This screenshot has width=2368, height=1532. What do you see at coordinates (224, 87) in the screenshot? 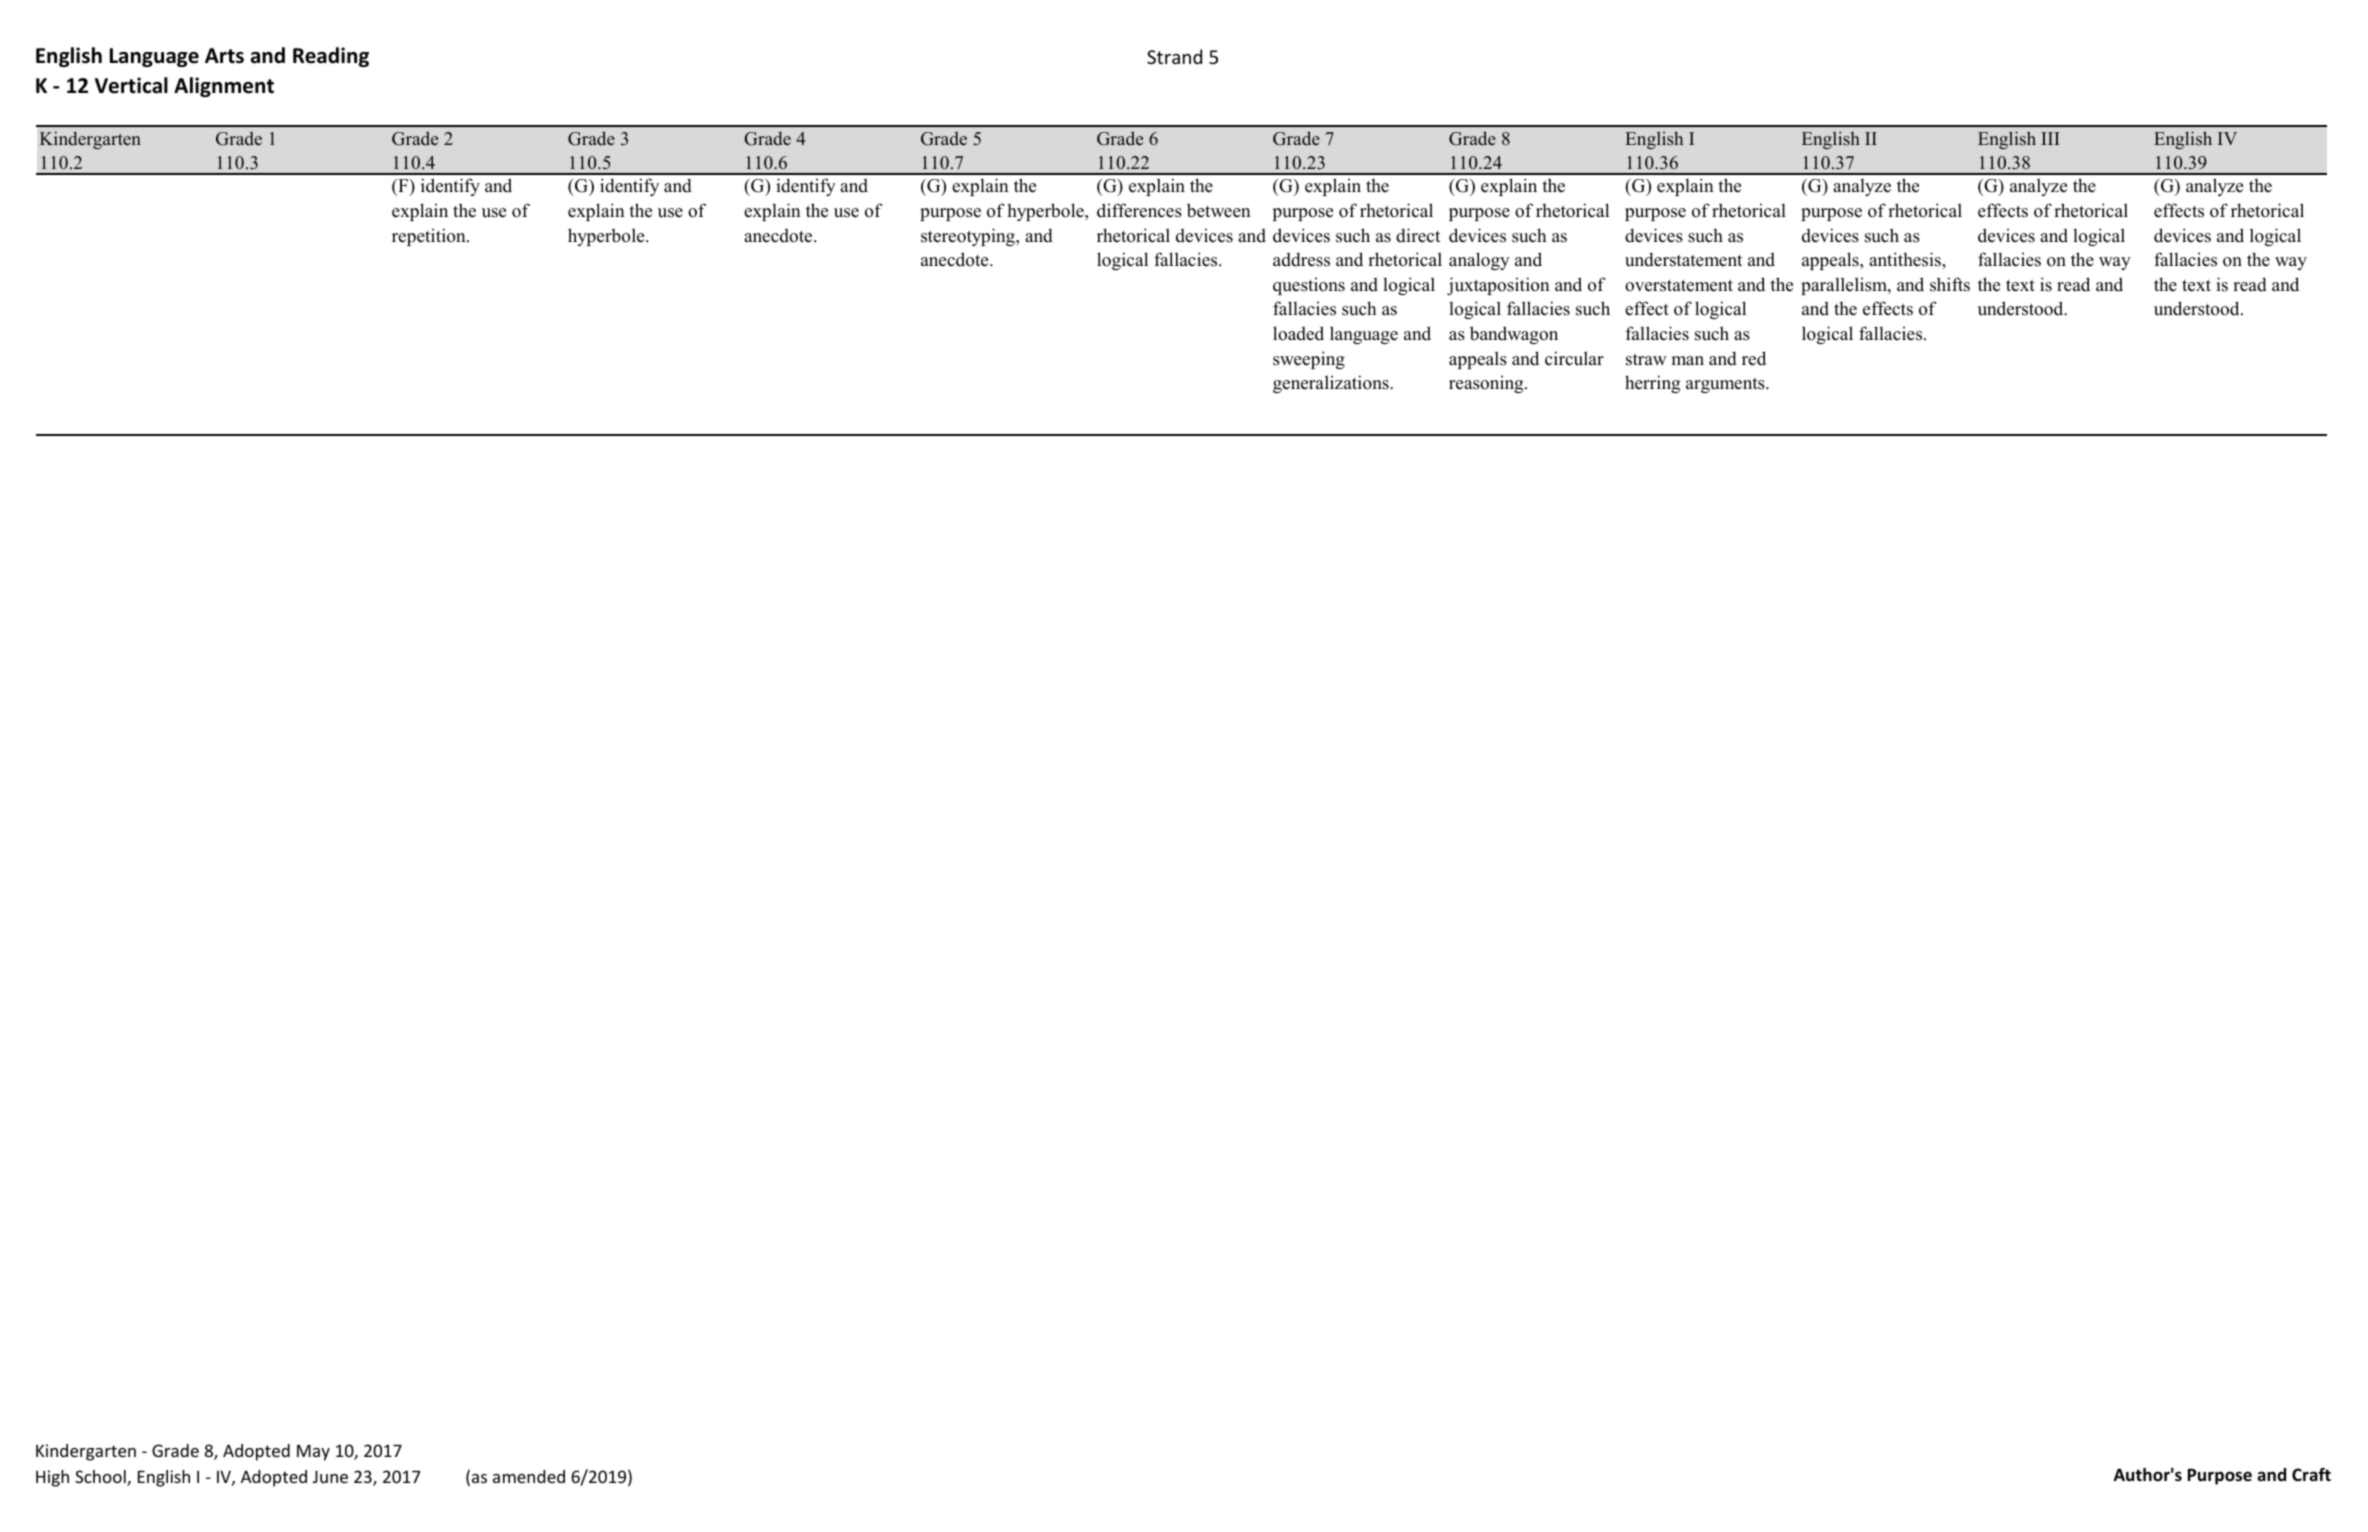
I see `Alignment` at bounding box center [224, 87].
